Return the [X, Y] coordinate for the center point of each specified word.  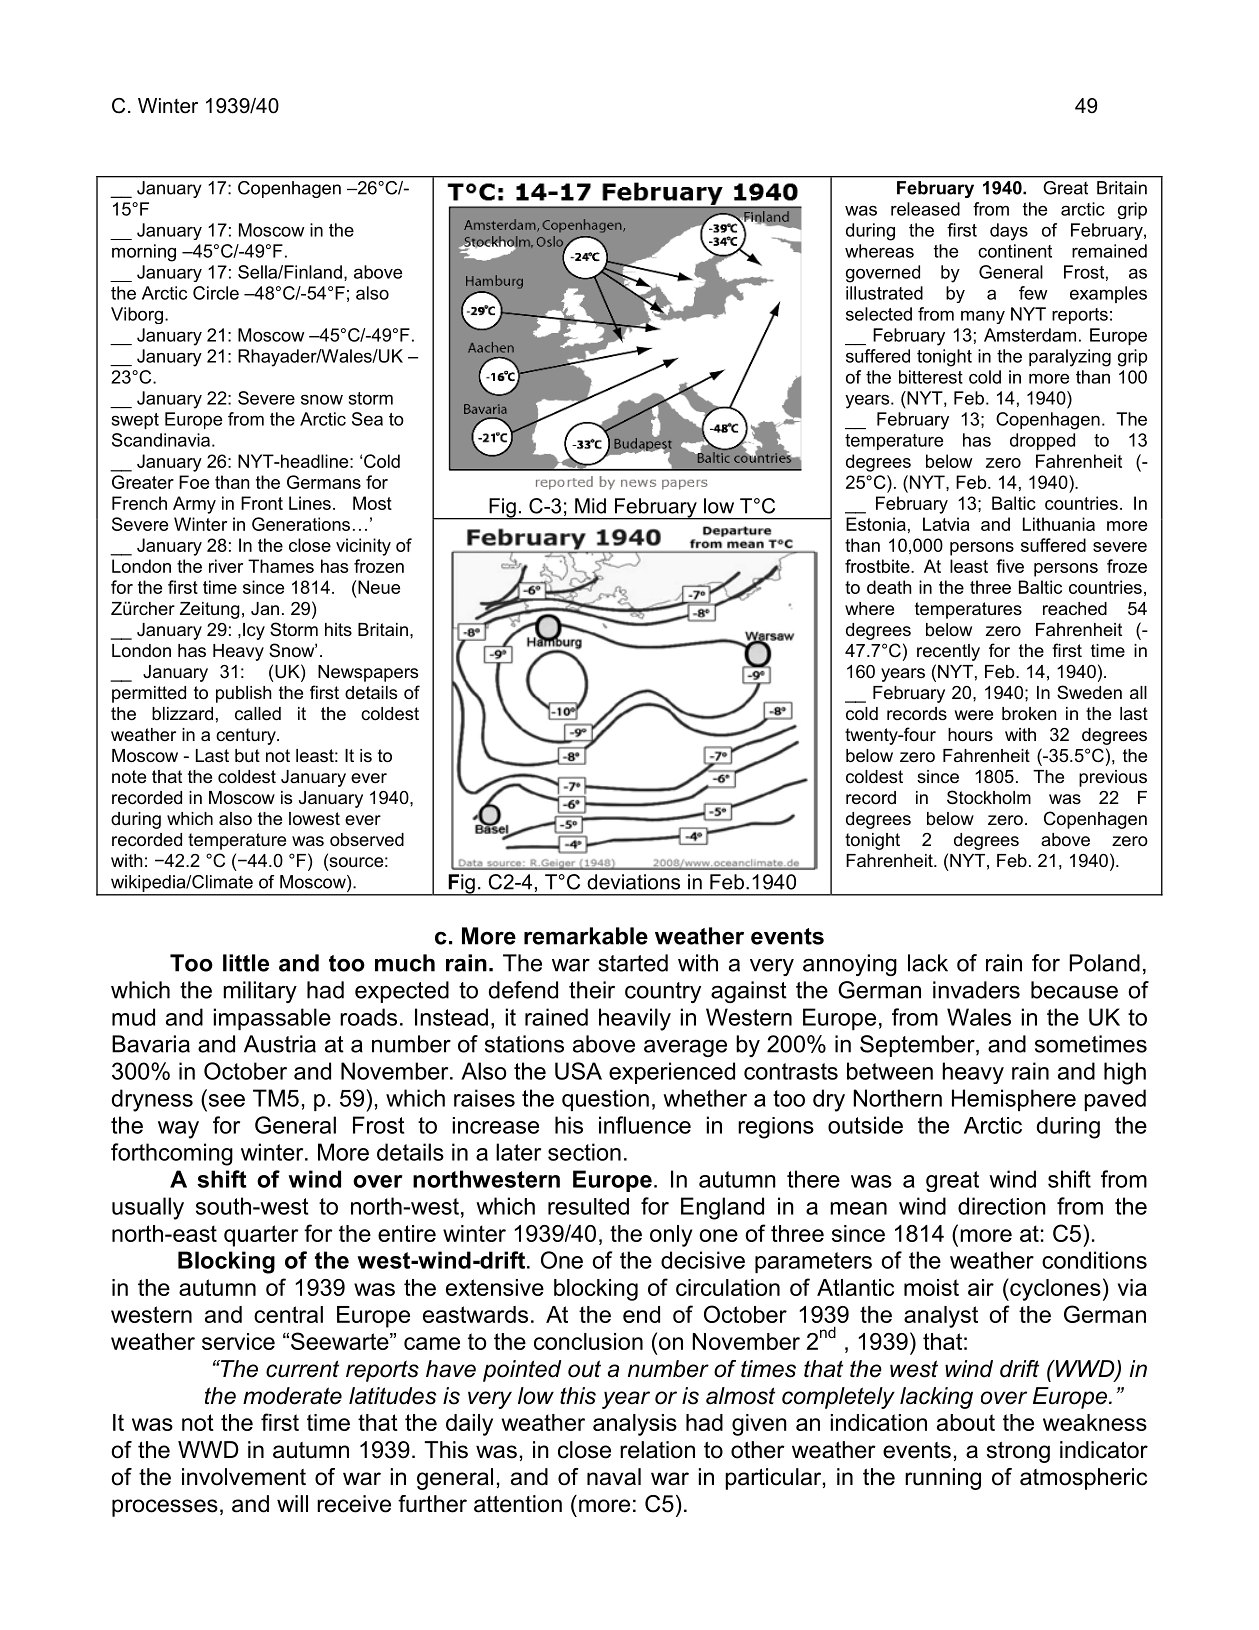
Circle [216, 293]
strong [1018, 1452]
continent [1015, 251]
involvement [244, 1477]
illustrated [884, 293]
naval [614, 1477]
